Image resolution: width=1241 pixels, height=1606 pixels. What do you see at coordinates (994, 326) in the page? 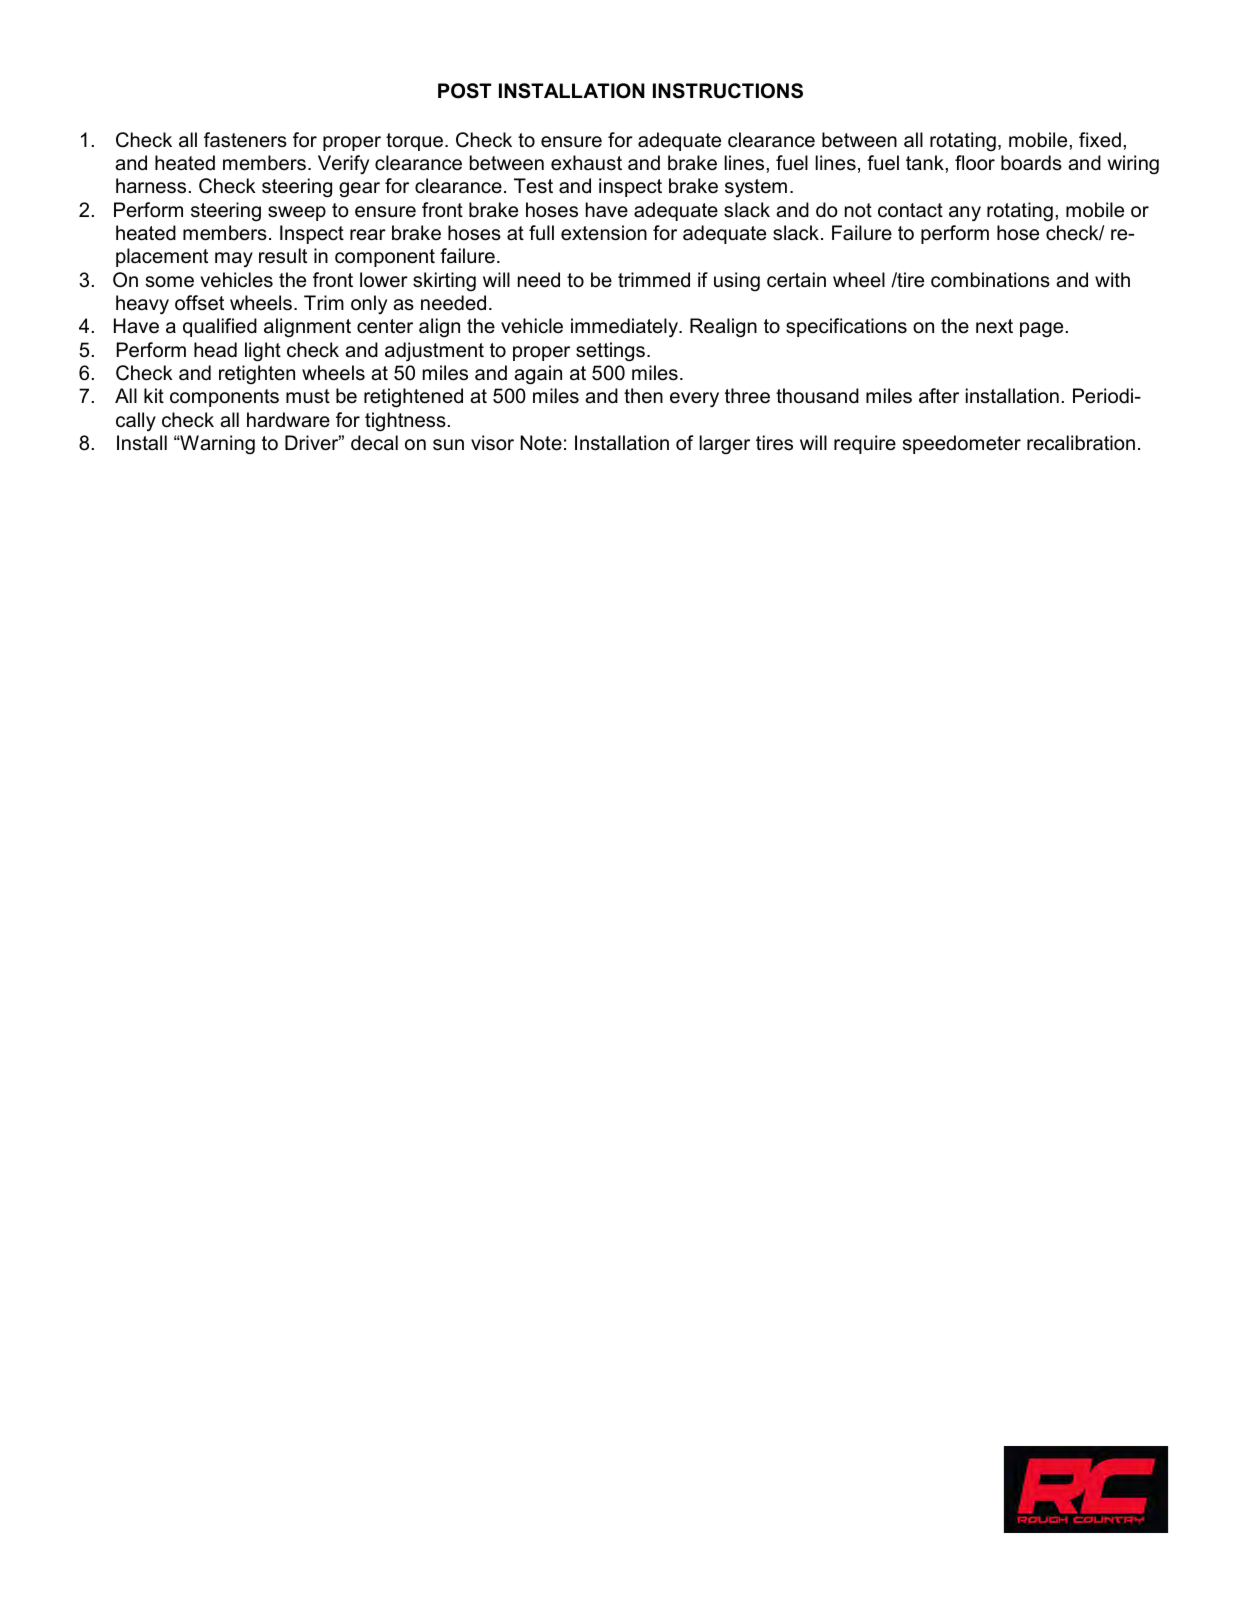
I see `next` at bounding box center [994, 326].
